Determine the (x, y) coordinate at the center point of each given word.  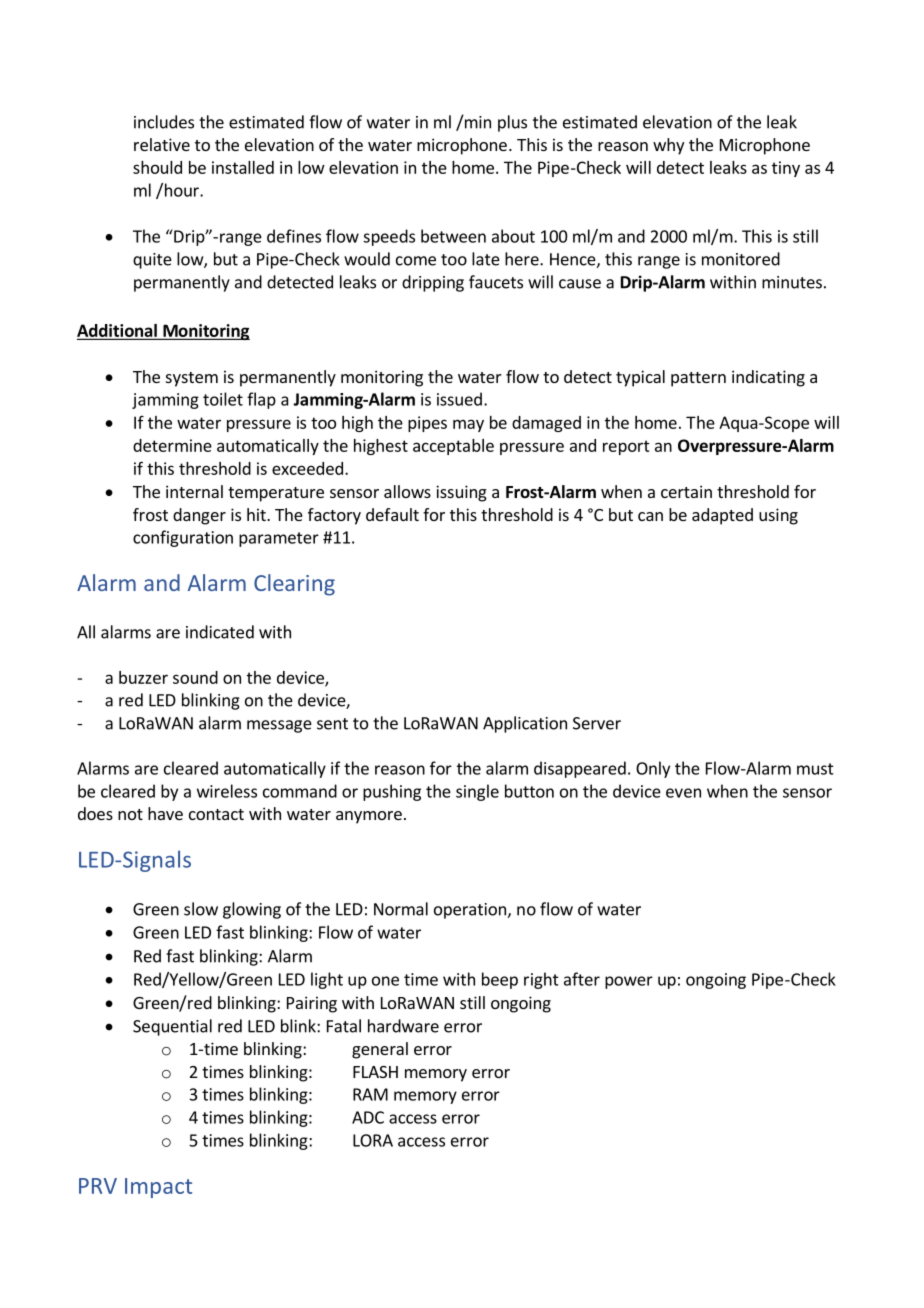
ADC (368, 1117)
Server (597, 723)
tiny (786, 169)
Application (525, 724)
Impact (158, 1188)
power (629, 982)
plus (512, 123)
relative (162, 144)
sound (195, 677)
